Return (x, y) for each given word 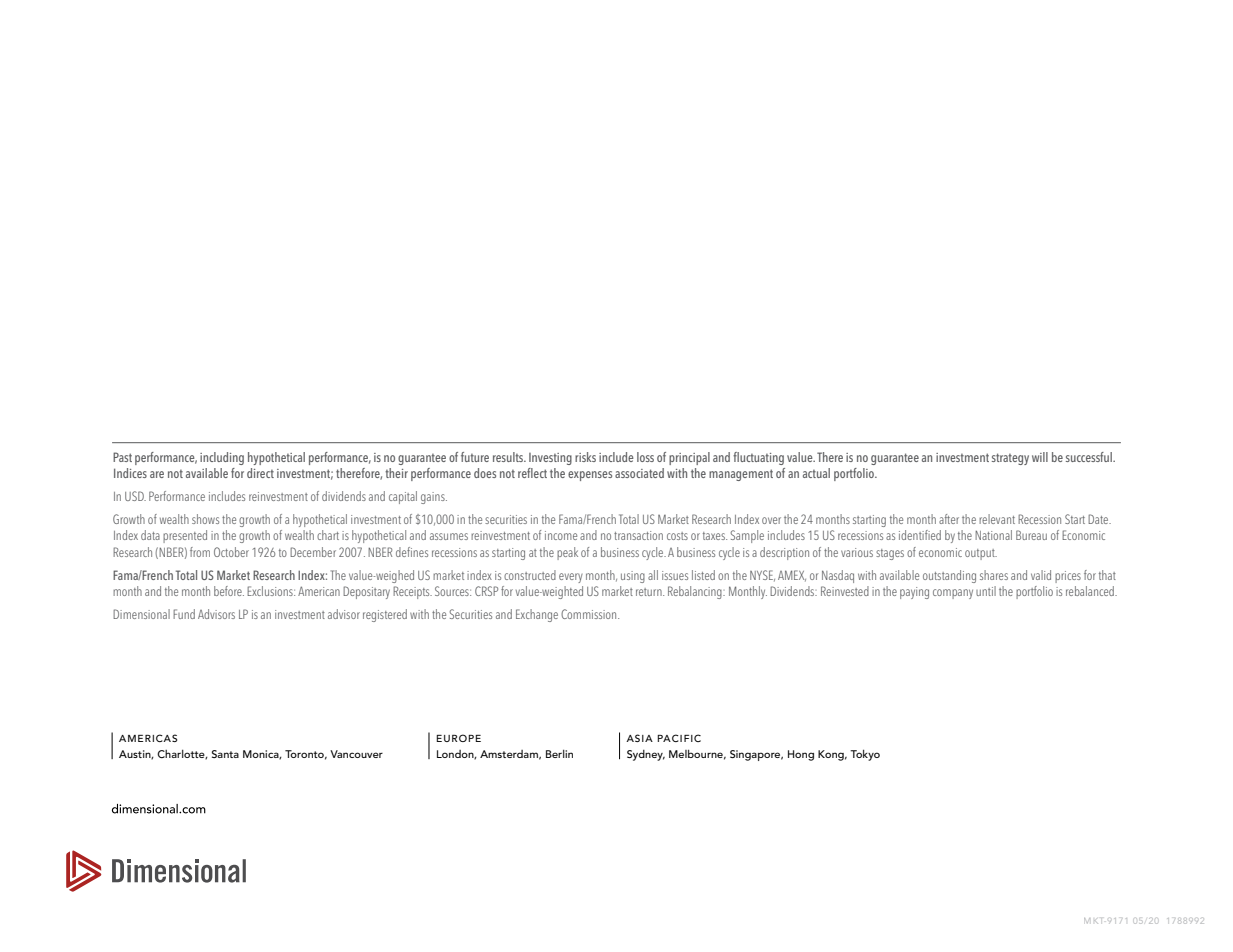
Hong (801, 755)
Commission (590, 614)
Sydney (646, 755)
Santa (225, 754)
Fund (184, 614)
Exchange (537, 615)
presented (185, 536)
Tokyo (865, 755)
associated (639, 473)
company (953, 594)
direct (260, 473)
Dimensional (141, 614)
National (993, 535)
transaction (638, 535)
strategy (1010, 459)
